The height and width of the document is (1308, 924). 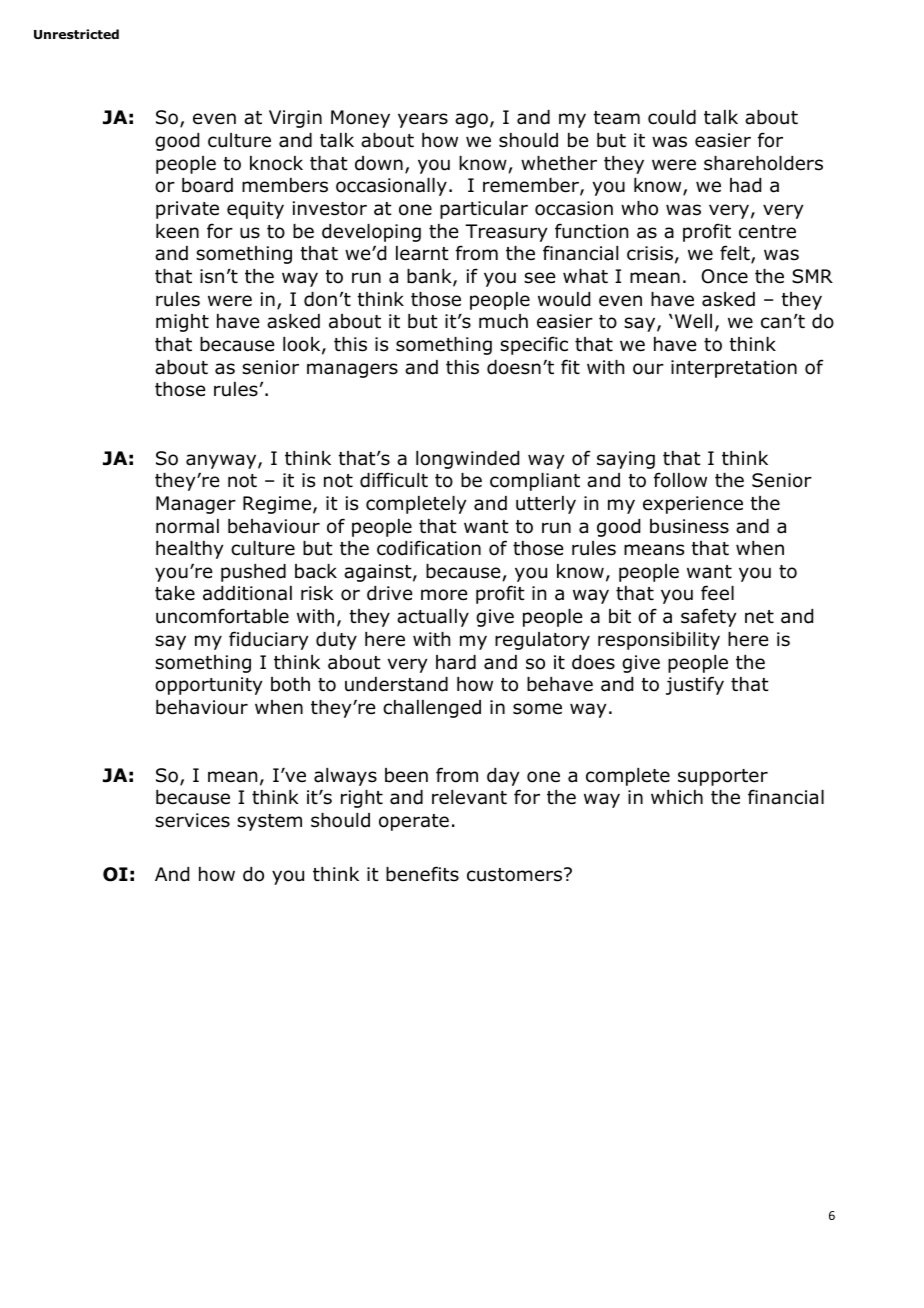 What do you see at coordinates (76, 34) in the document?
I see `Unrestricted` at bounding box center [76, 34].
